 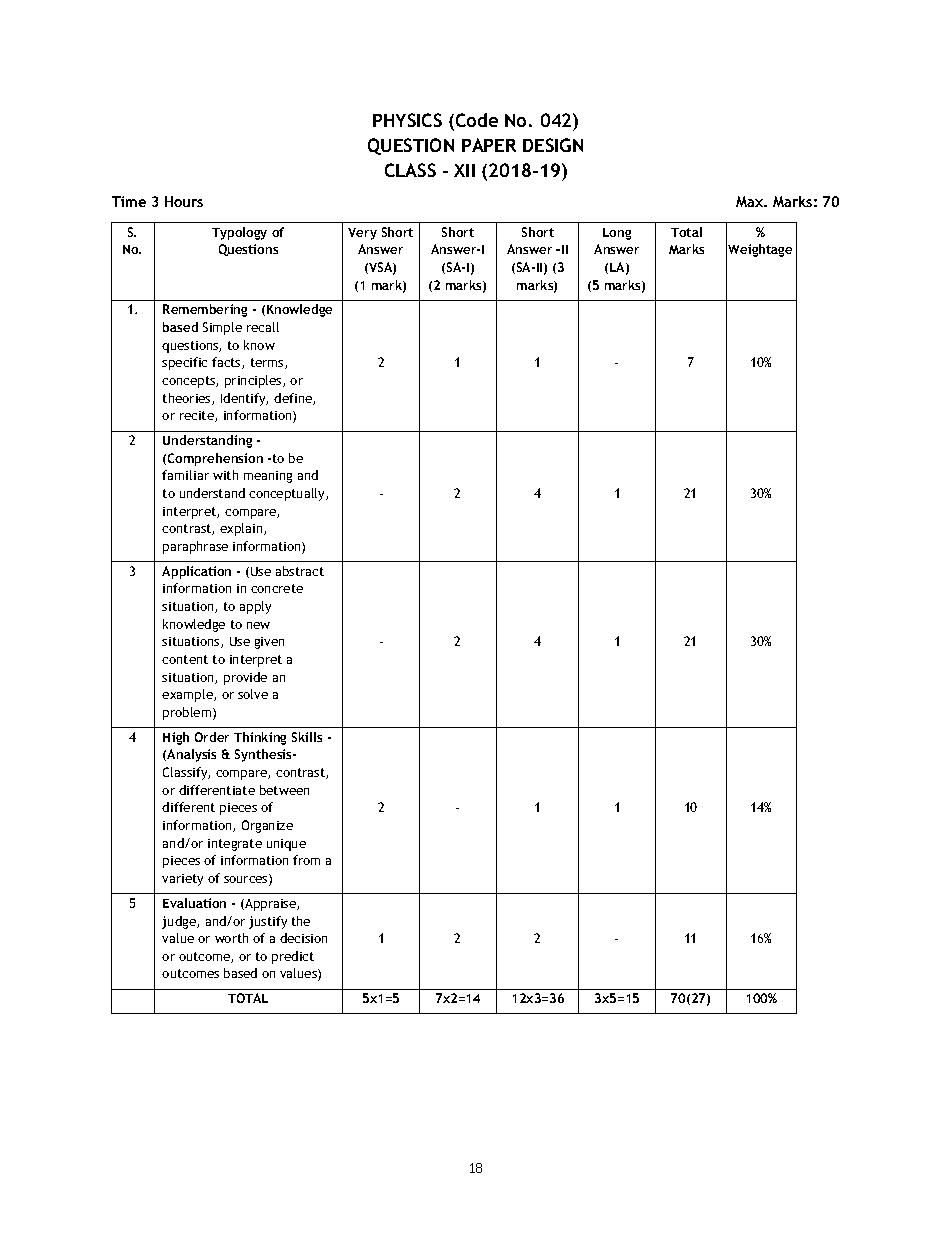 What do you see at coordinates (222, 328) in the document?
I see `Simple` at bounding box center [222, 328].
